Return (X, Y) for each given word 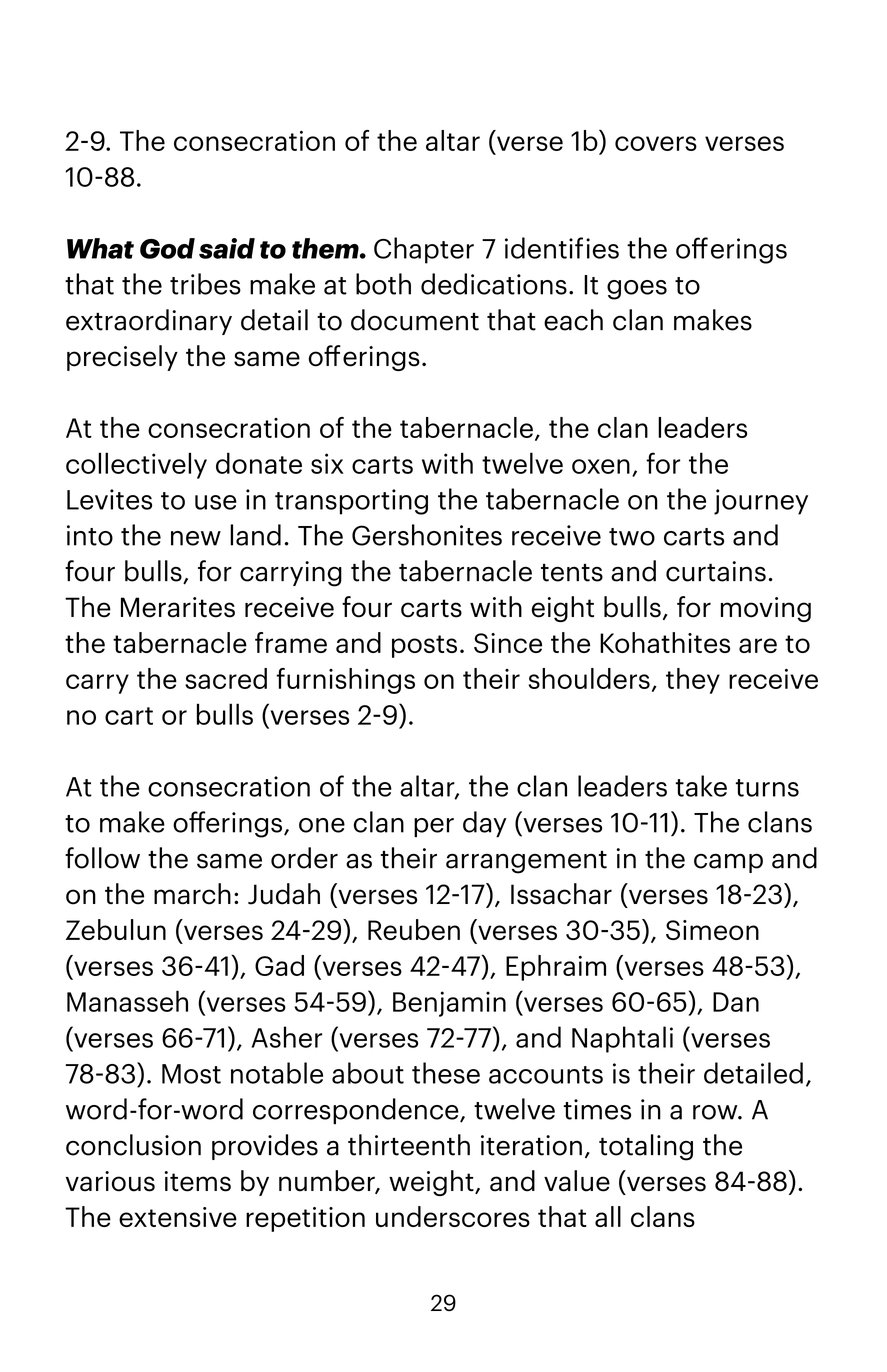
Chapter (424, 250)
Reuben (414, 929)
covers (656, 143)
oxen (601, 466)
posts (424, 646)
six (327, 463)
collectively (136, 465)
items (197, 1181)
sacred (226, 678)
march (192, 894)
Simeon (712, 930)
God (167, 248)
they (693, 681)
